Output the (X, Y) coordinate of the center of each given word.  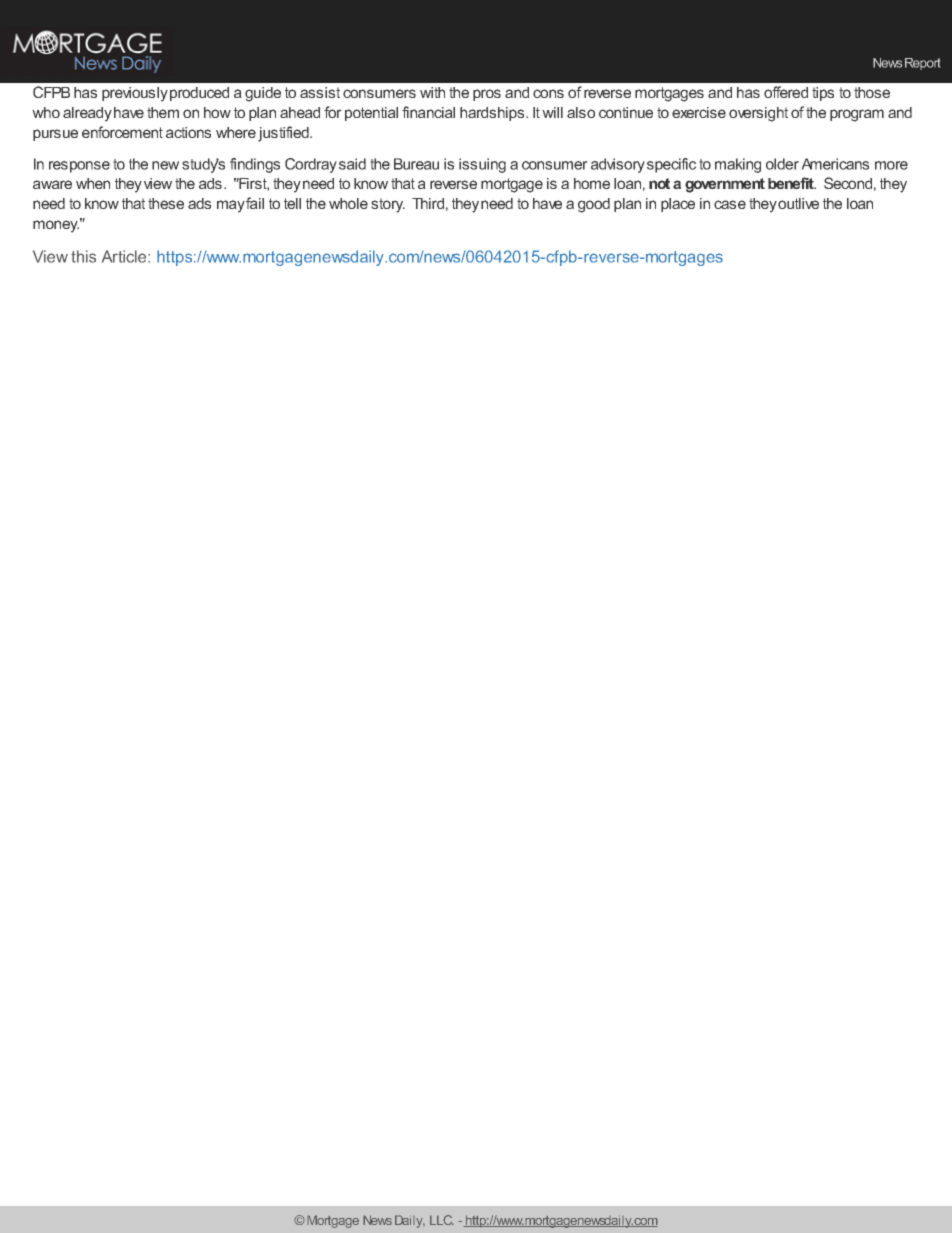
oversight (758, 114)
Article (125, 256)
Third (428, 203)
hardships (493, 114)
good (594, 205)
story (388, 205)
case (730, 204)
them (163, 112)
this (83, 256)
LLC (442, 1220)
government (725, 185)
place (678, 205)
